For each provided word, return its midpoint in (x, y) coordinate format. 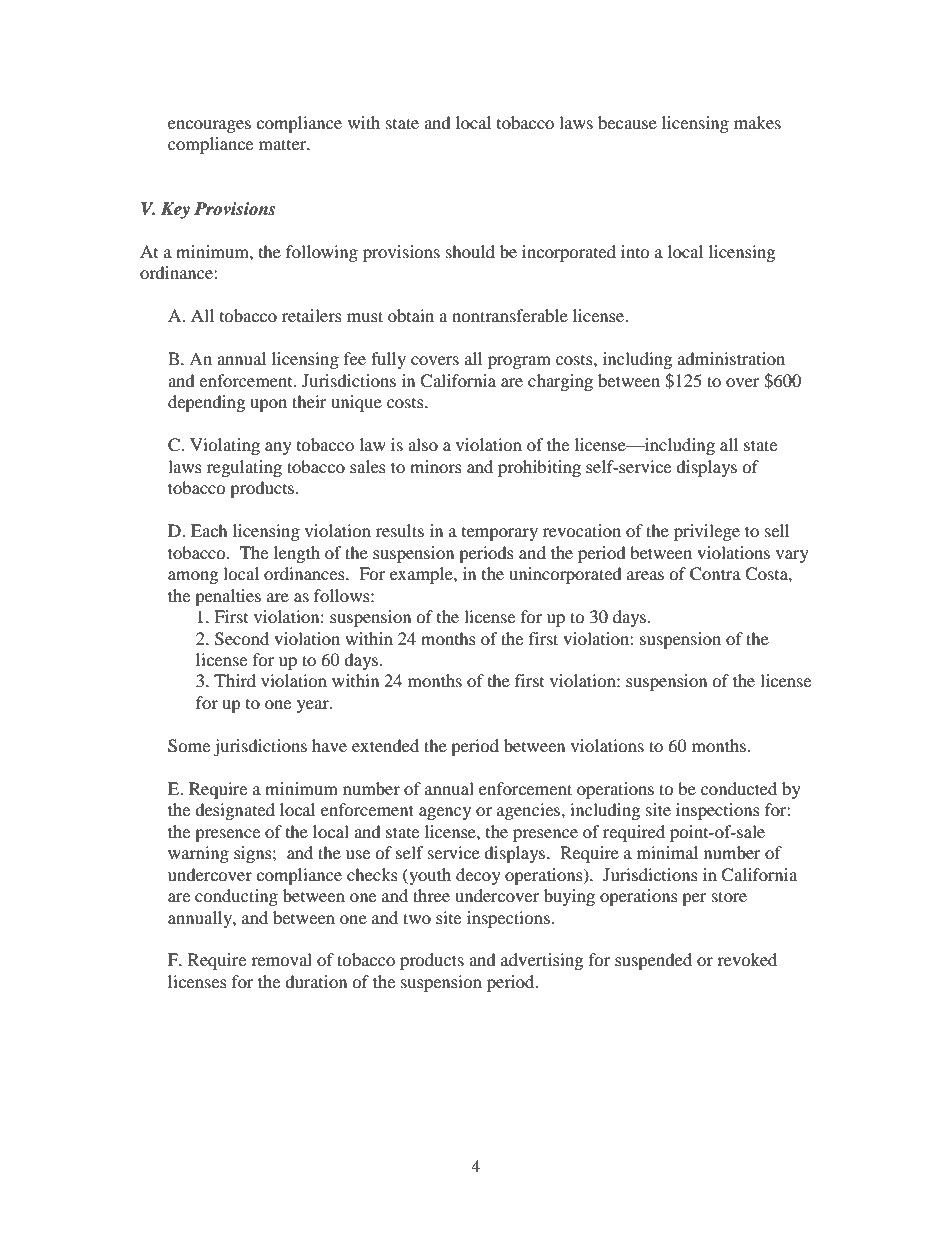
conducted (739, 788)
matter (284, 144)
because (627, 122)
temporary (500, 534)
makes (757, 122)
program (519, 362)
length (297, 554)
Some (189, 746)
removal (281, 959)
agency (445, 813)
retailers (312, 315)
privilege (707, 532)
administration (731, 358)
